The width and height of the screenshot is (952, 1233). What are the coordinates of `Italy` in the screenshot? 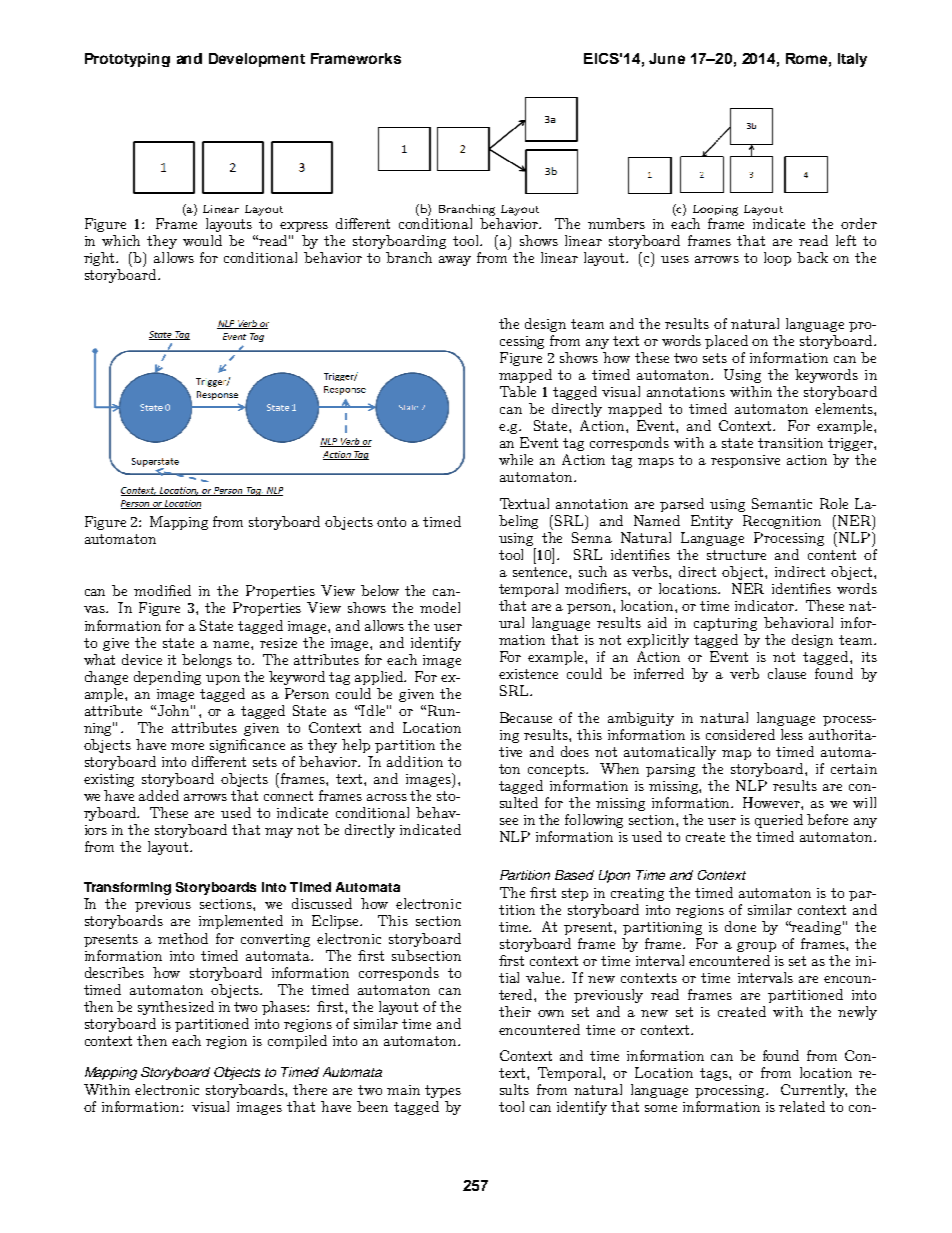 It's located at (852, 60).
